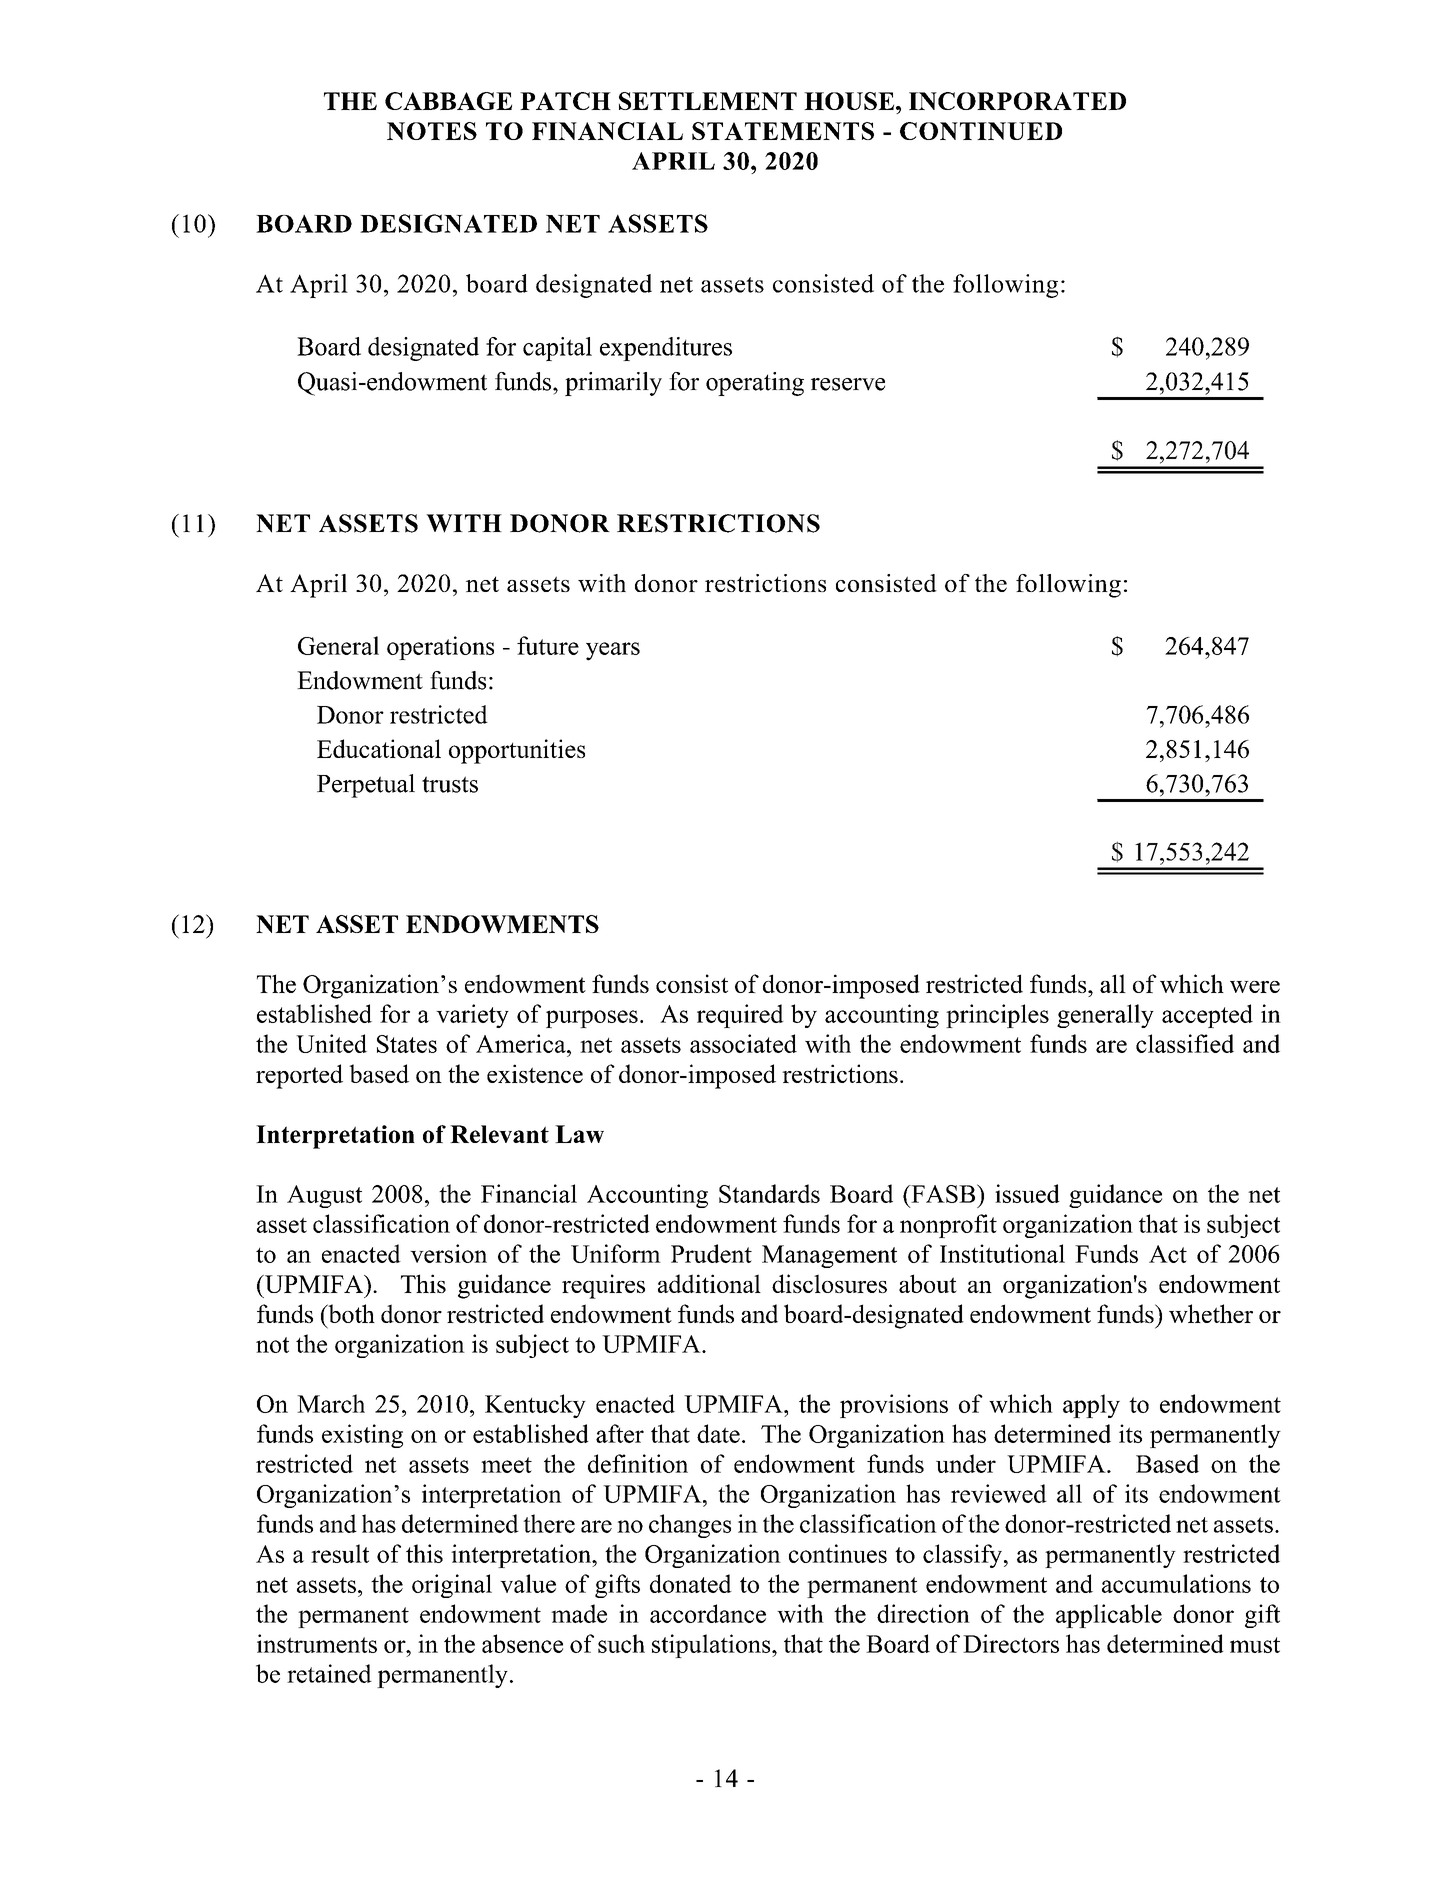 This screenshot has height=1878, width=1451. Describe the element at coordinates (1255, 987) in the screenshot. I see `were` at that location.
